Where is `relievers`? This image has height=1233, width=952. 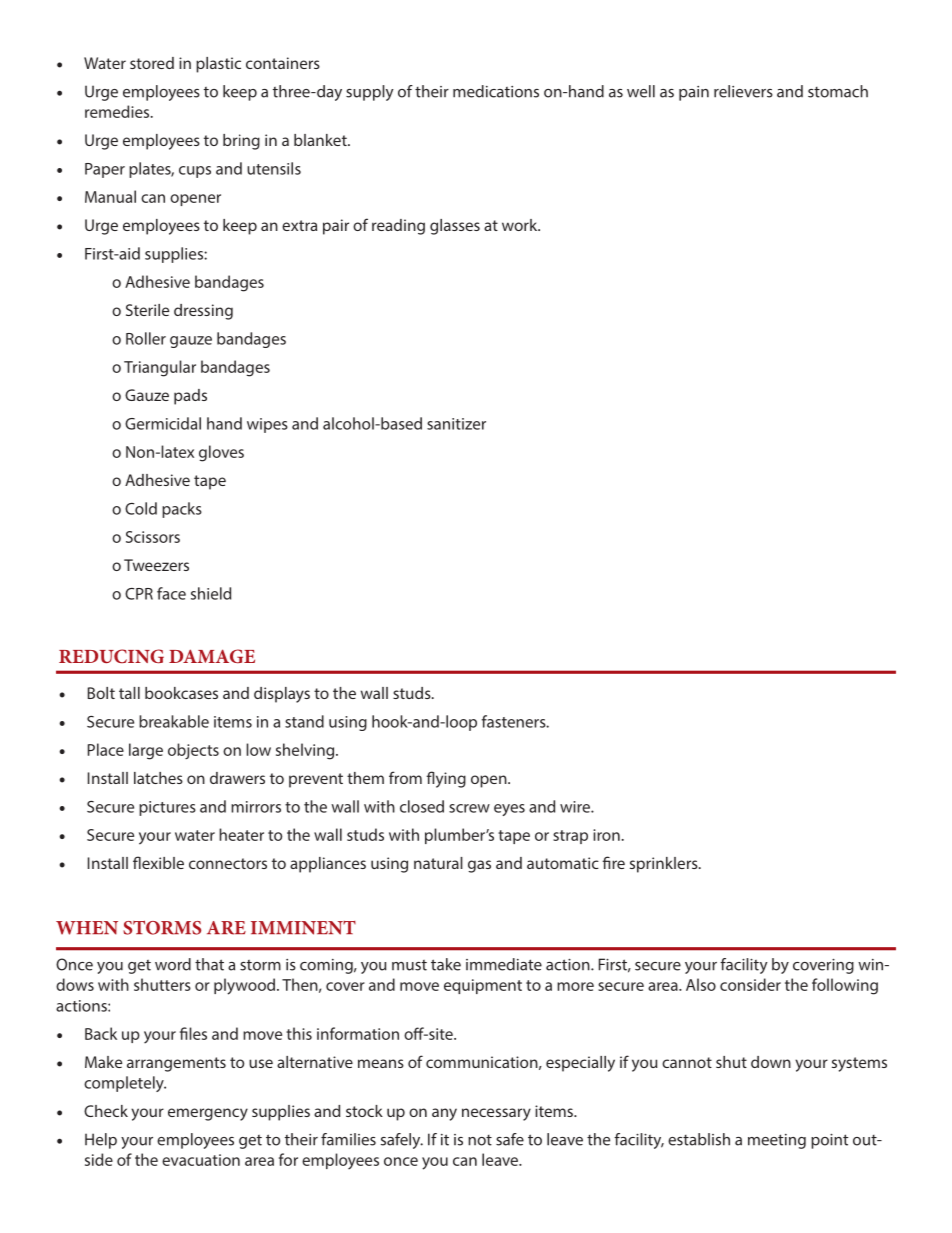
relievers is located at coordinates (743, 91).
